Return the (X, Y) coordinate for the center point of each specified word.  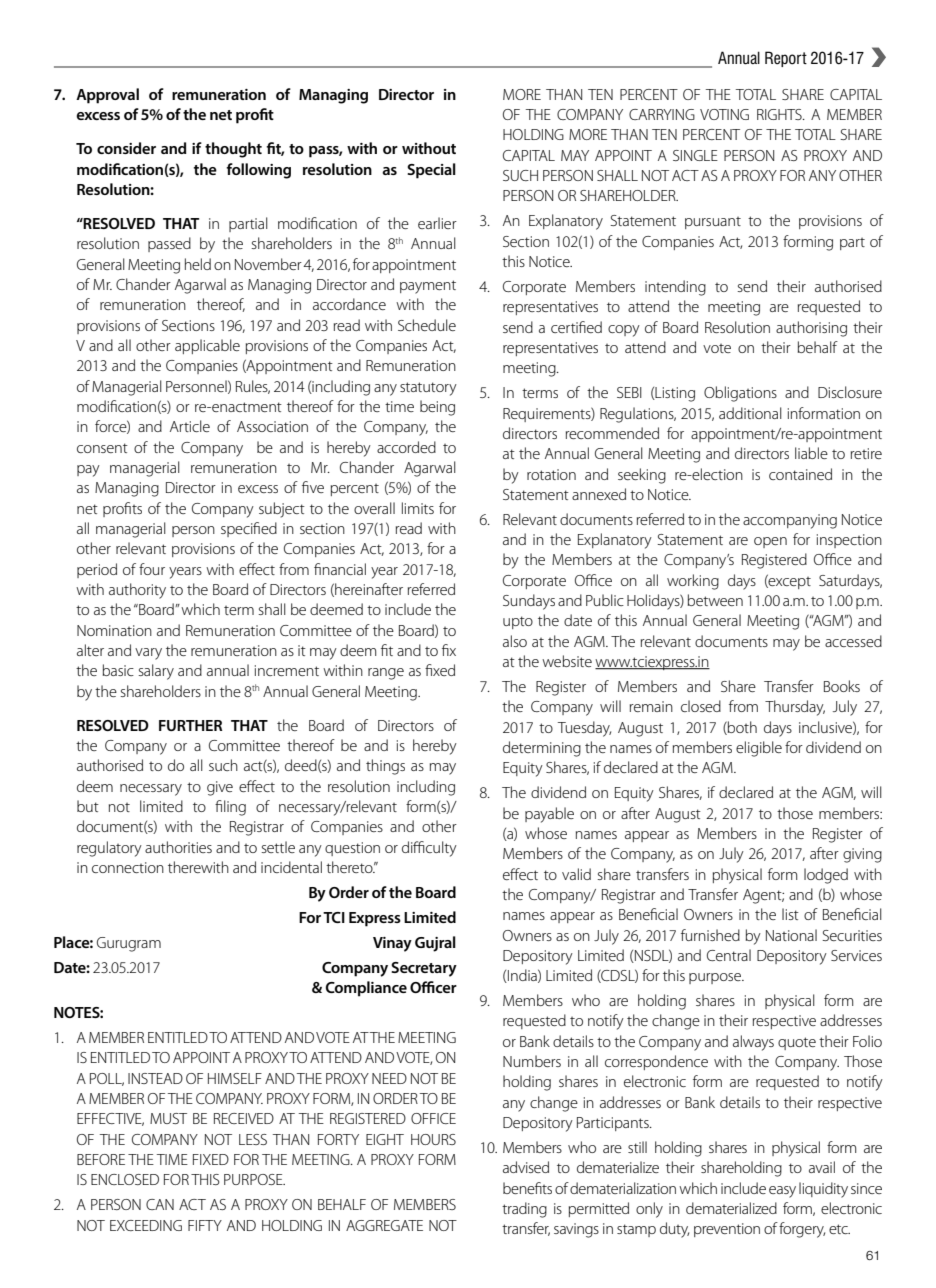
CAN (160, 1204)
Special (431, 171)
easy (782, 1192)
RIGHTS (780, 114)
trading (524, 1210)
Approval (107, 96)
